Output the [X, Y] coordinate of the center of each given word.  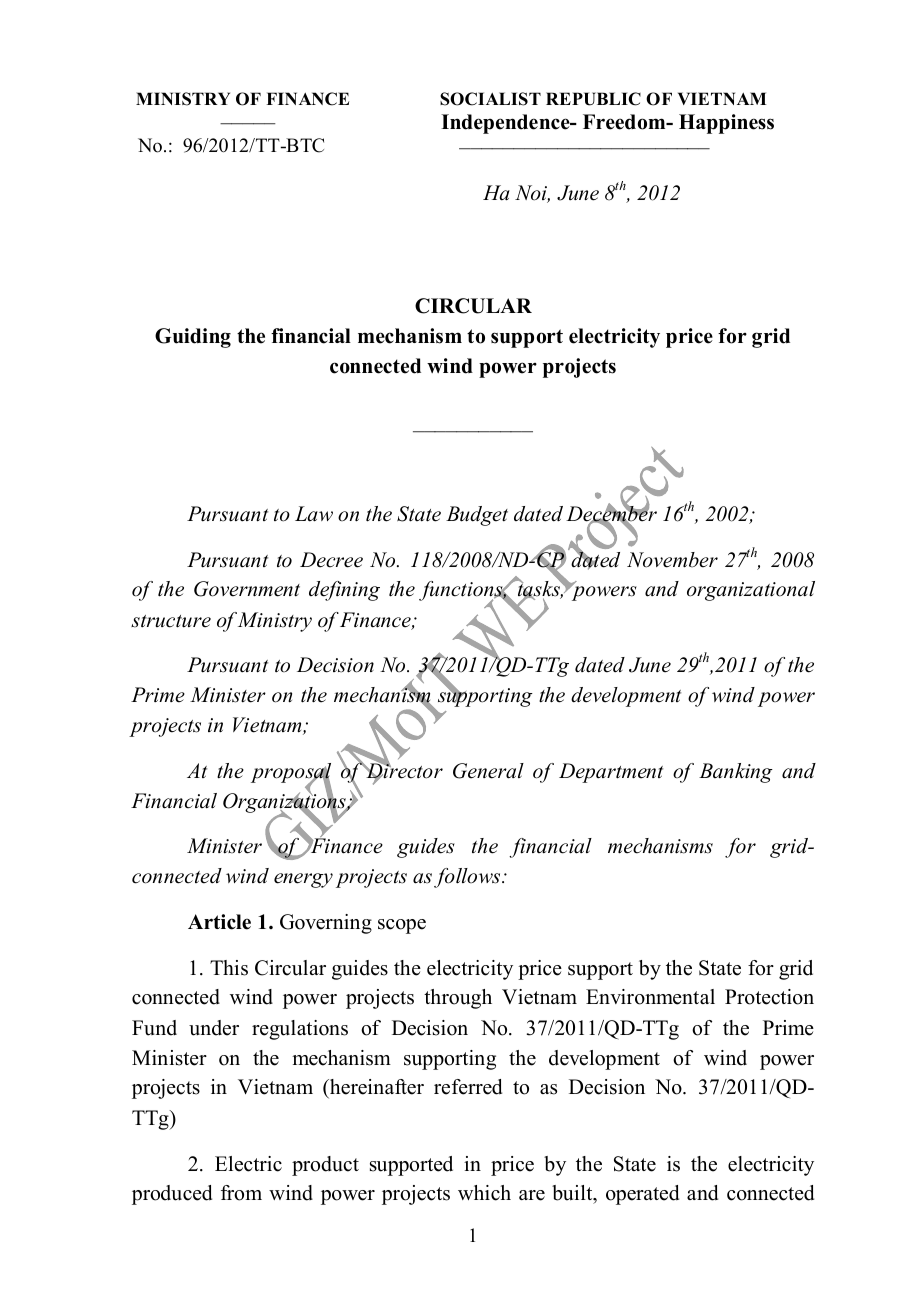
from [241, 1193]
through [458, 999]
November [672, 560]
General [488, 771]
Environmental [650, 997]
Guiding [193, 338]
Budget [477, 516]
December [611, 514]
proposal [291, 774]
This [229, 968]
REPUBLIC [593, 99]
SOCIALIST [490, 99]
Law [314, 514]
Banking [736, 773]
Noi [532, 194]
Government [247, 589]
